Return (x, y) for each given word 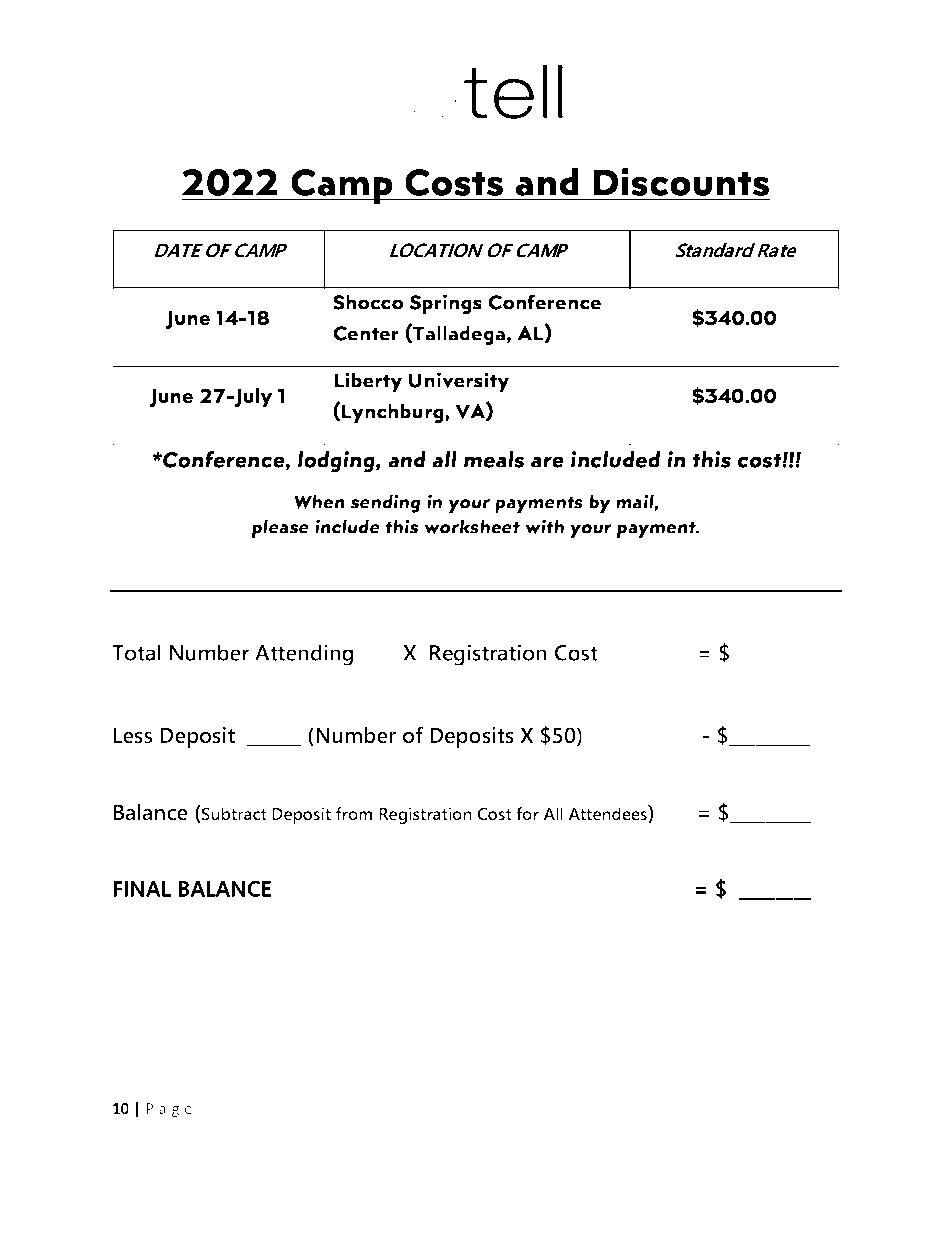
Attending (304, 655)
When (319, 501)
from (354, 813)
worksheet (472, 526)
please (280, 528)
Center (366, 333)
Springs (446, 304)
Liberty (368, 382)
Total (136, 652)
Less (133, 735)
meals (494, 459)
